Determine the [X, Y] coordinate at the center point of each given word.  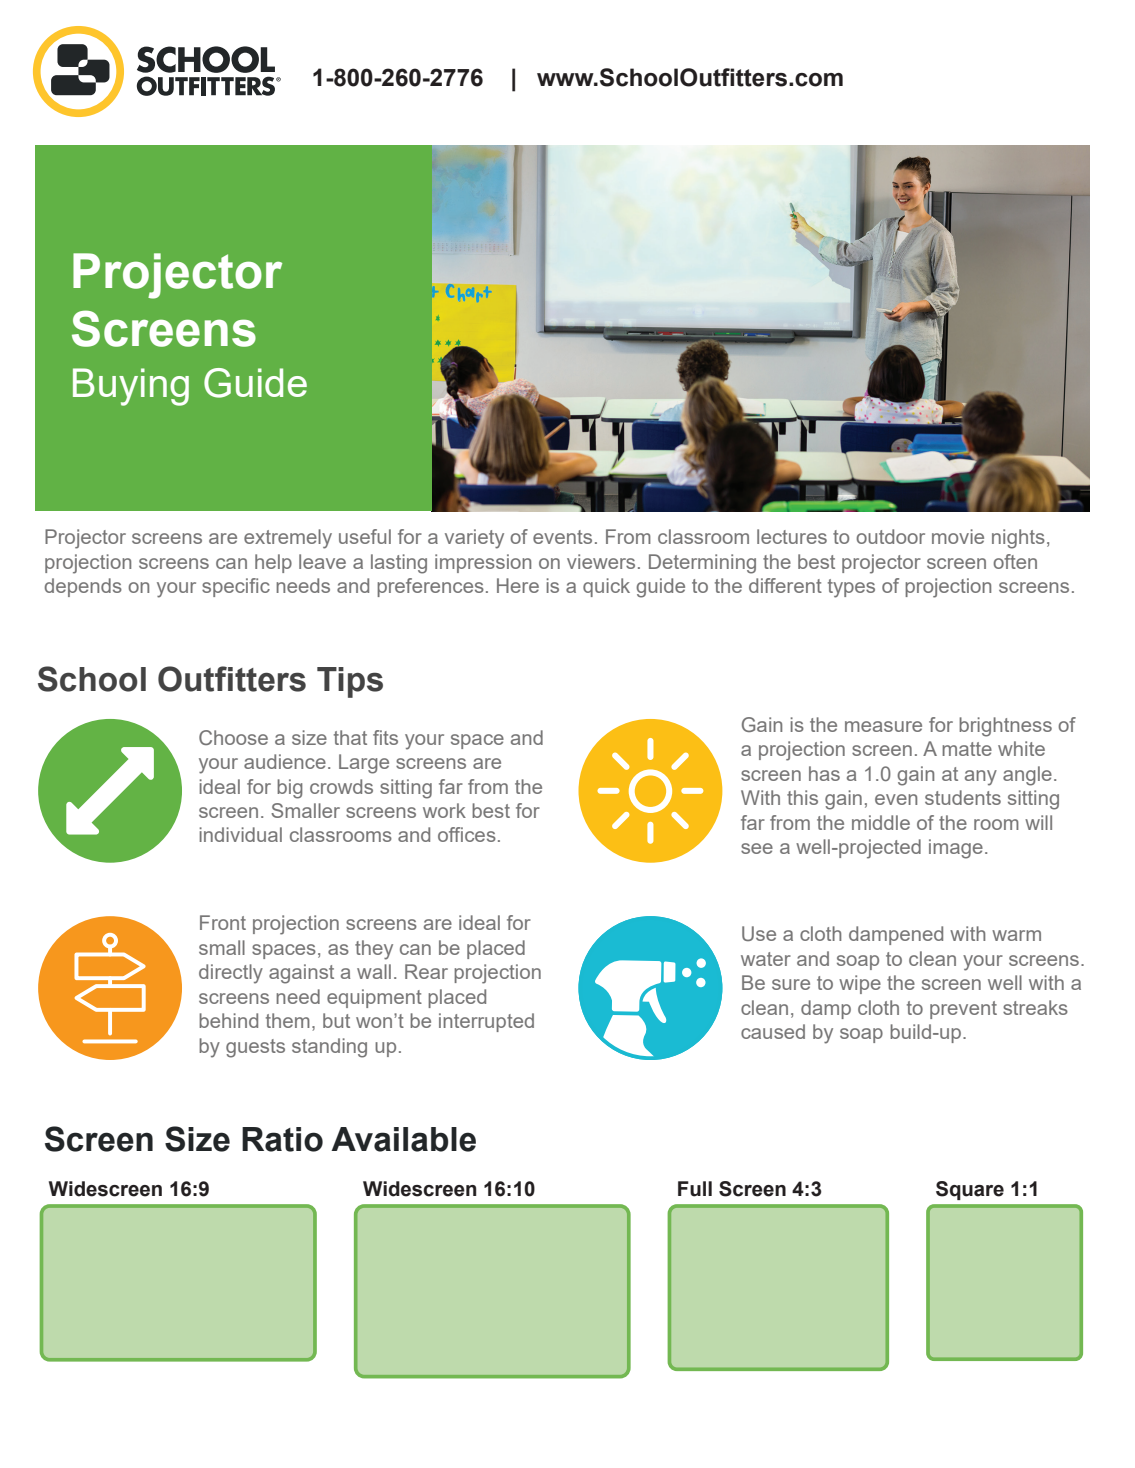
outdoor [890, 536]
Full [695, 1189]
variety [474, 539]
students [963, 797]
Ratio [282, 1139]
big [290, 789]
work [444, 810]
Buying [131, 387]
